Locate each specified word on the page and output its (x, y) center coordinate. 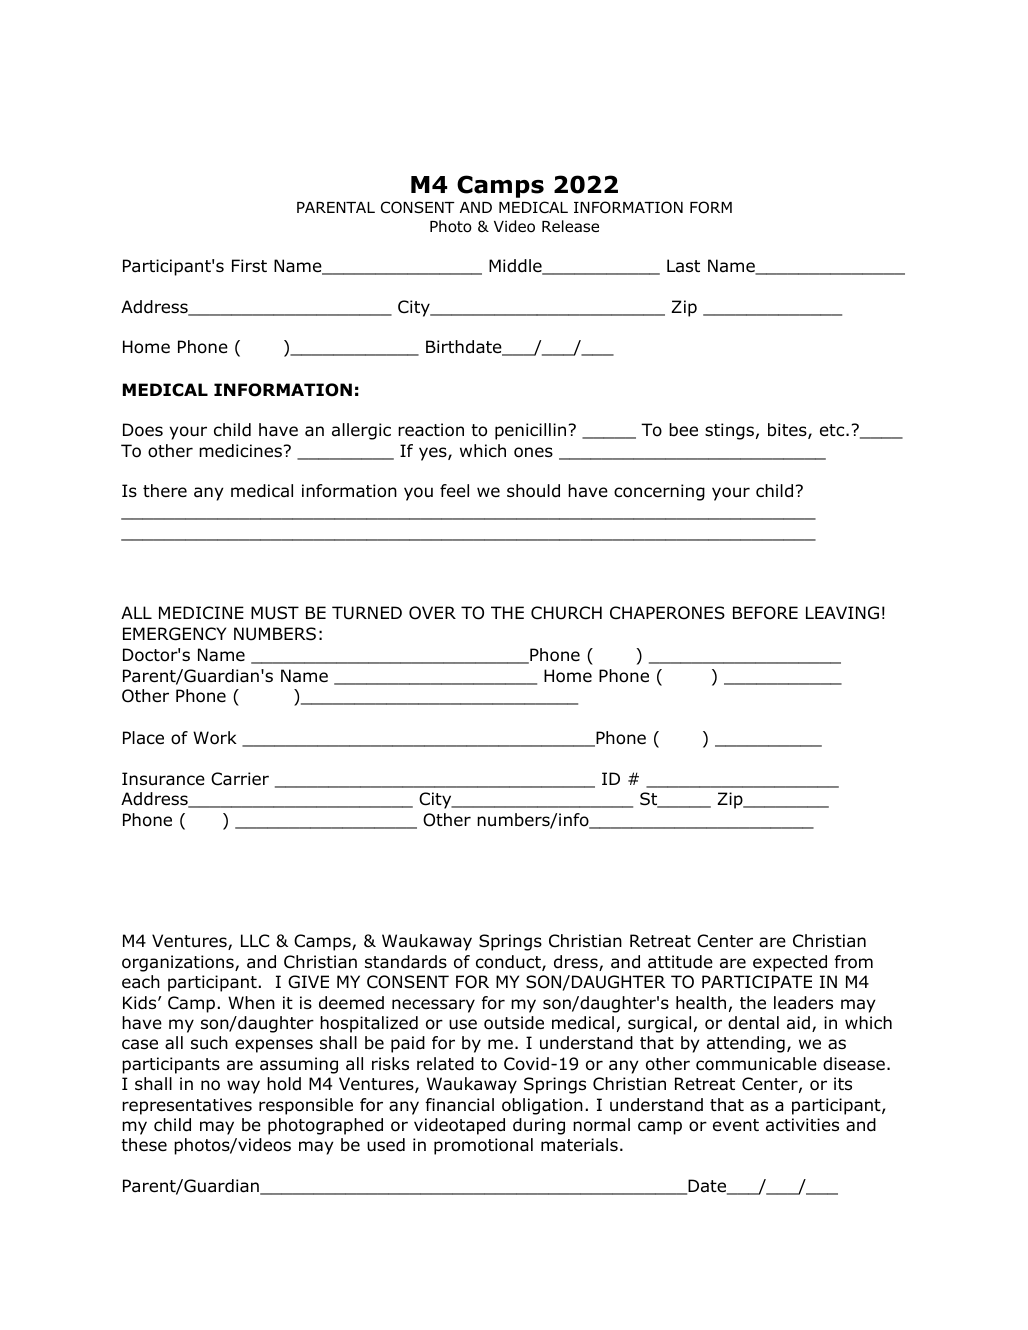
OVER (432, 613)
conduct (509, 963)
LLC (255, 940)
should (533, 491)
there (165, 490)
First (249, 265)
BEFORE (765, 613)
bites (788, 431)
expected (790, 963)
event (736, 1125)
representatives (187, 1106)
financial (460, 1105)
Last (683, 265)
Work (215, 738)
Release (570, 226)
